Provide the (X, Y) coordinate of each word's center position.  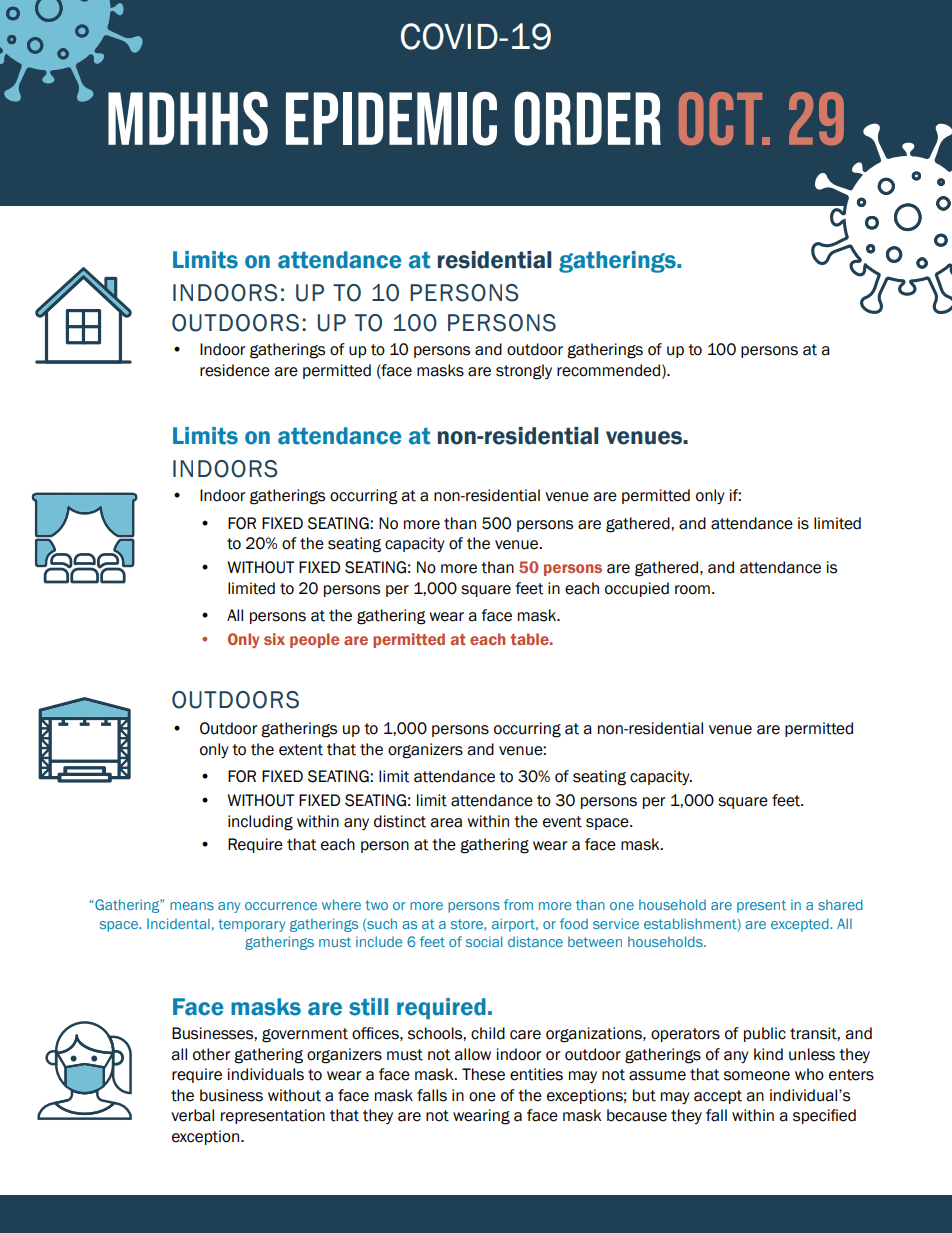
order (588, 118)
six (274, 639)
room (692, 590)
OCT (722, 118)
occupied (637, 589)
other (212, 1054)
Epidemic (391, 118)
